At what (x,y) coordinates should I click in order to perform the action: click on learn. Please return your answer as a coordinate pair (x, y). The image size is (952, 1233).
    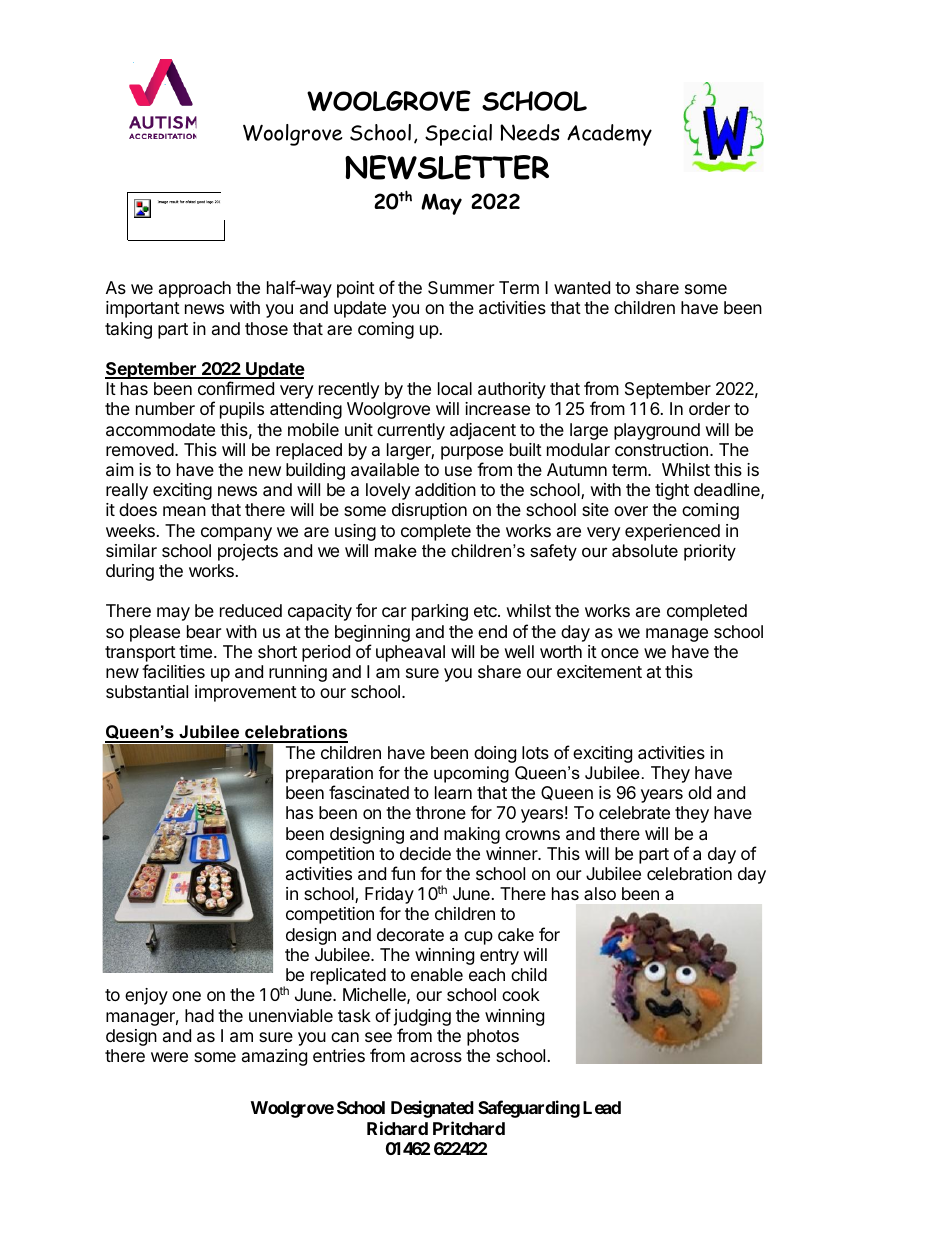
    Looking at the image, I should click on (453, 793).
